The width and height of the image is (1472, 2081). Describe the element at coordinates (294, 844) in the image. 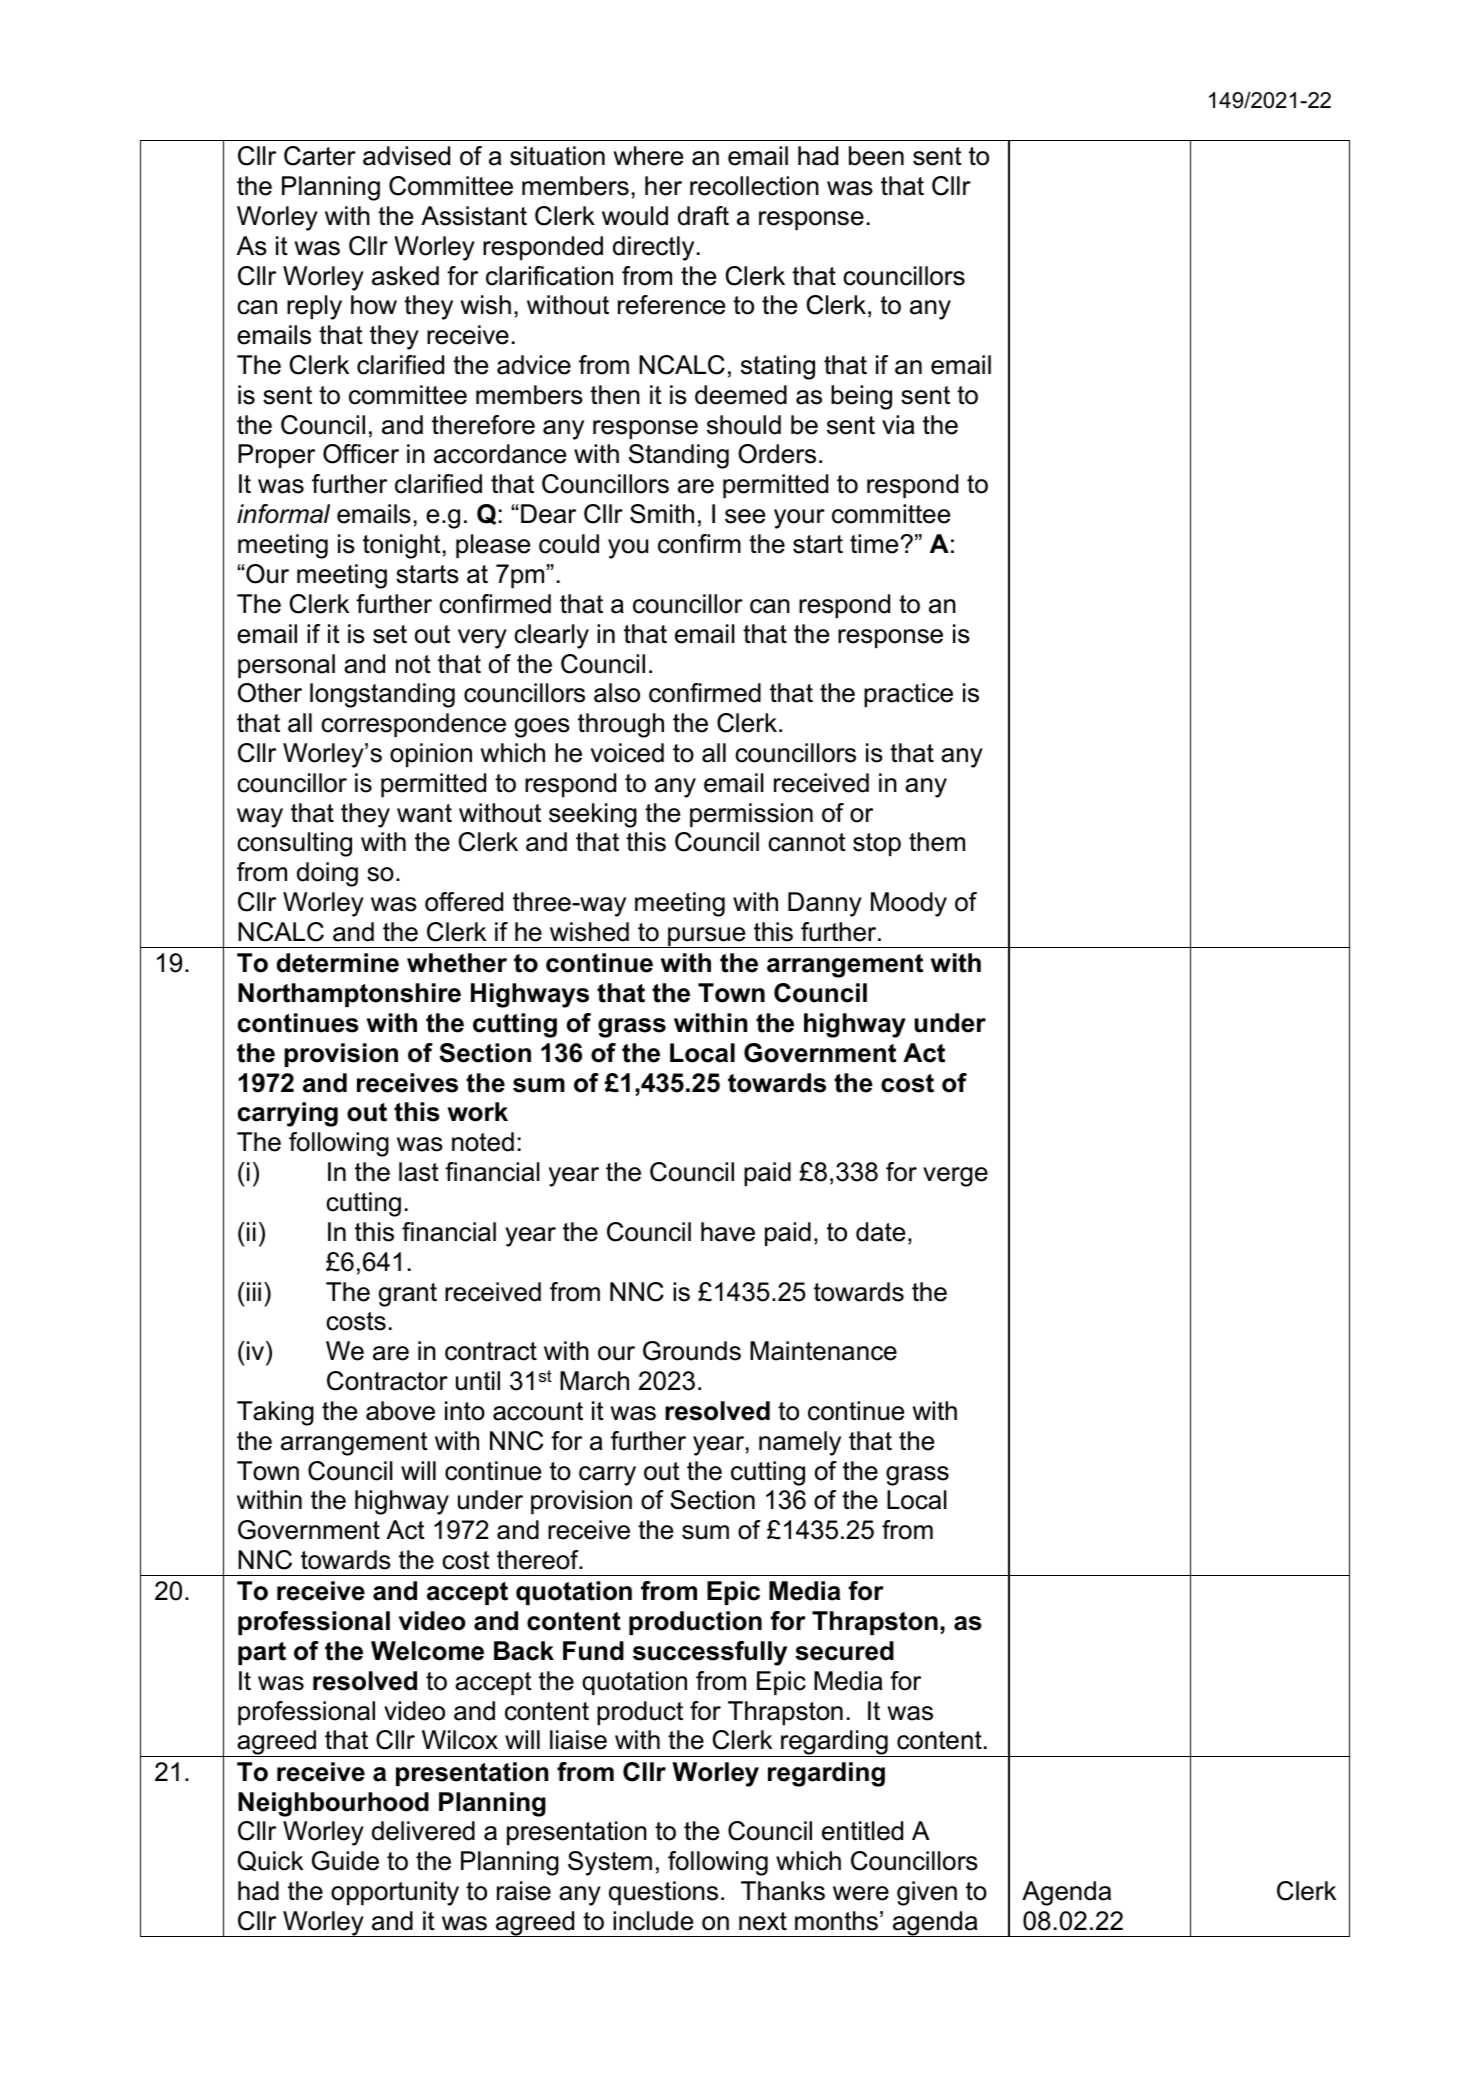

I see `consulting` at that location.
